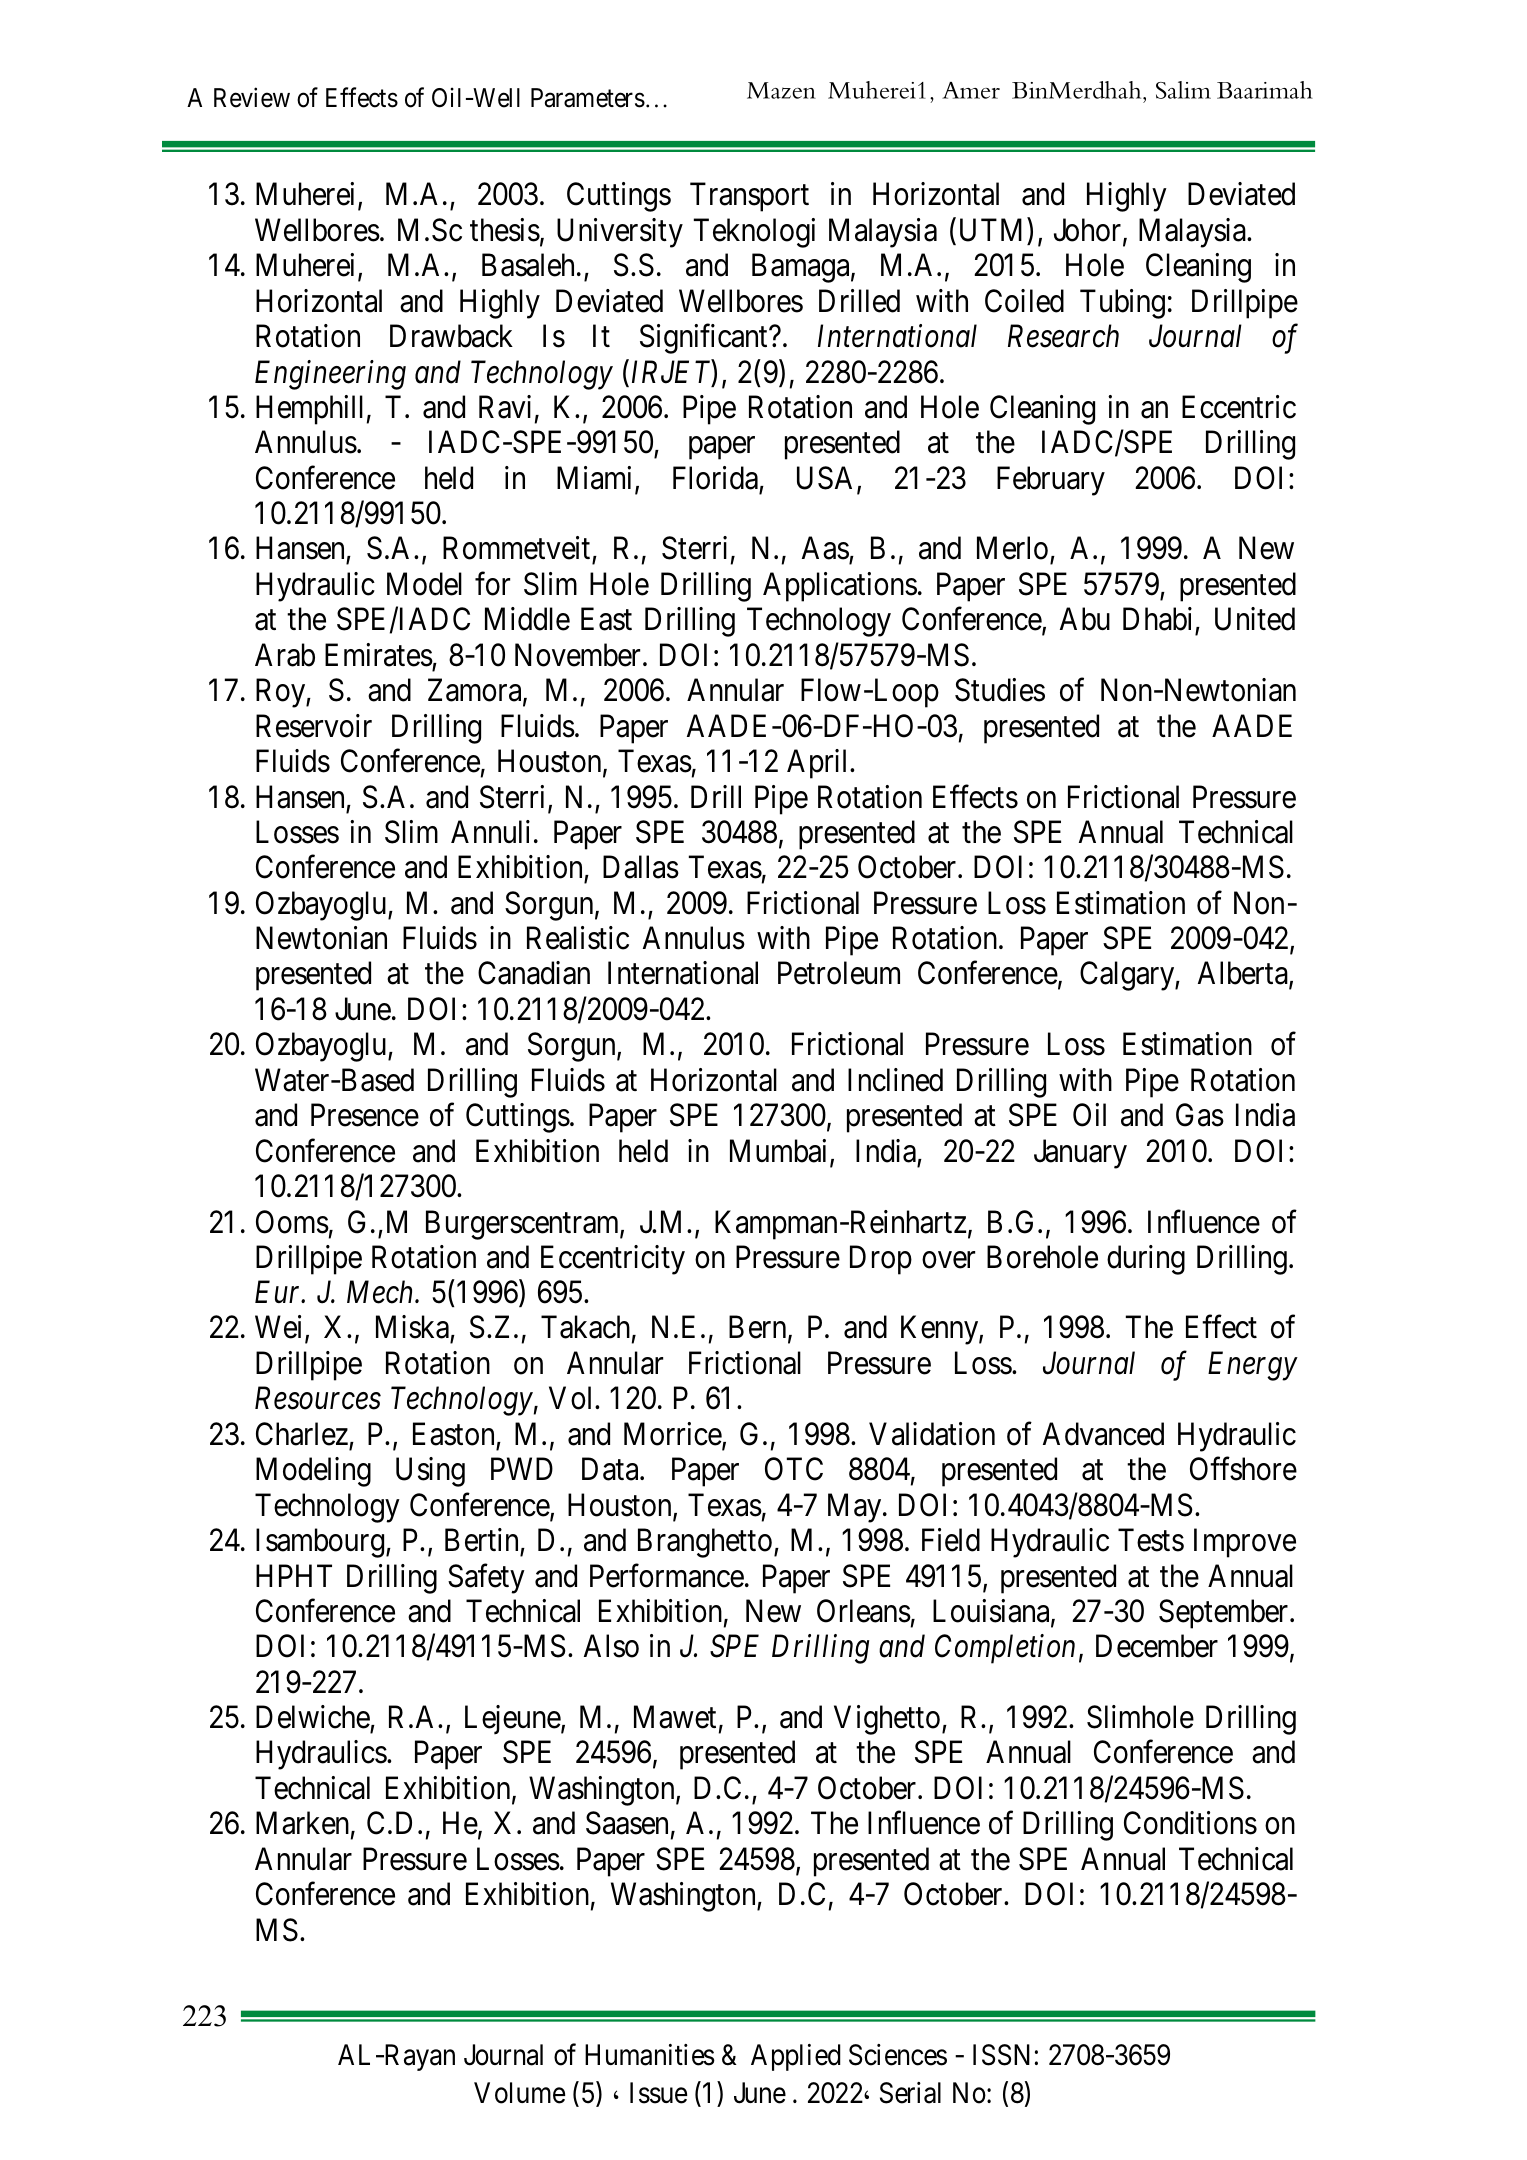 This screenshot has height=2160, width=1527. What do you see at coordinates (1244, 974) in the screenshot?
I see `Alberta` at bounding box center [1244, 974].
